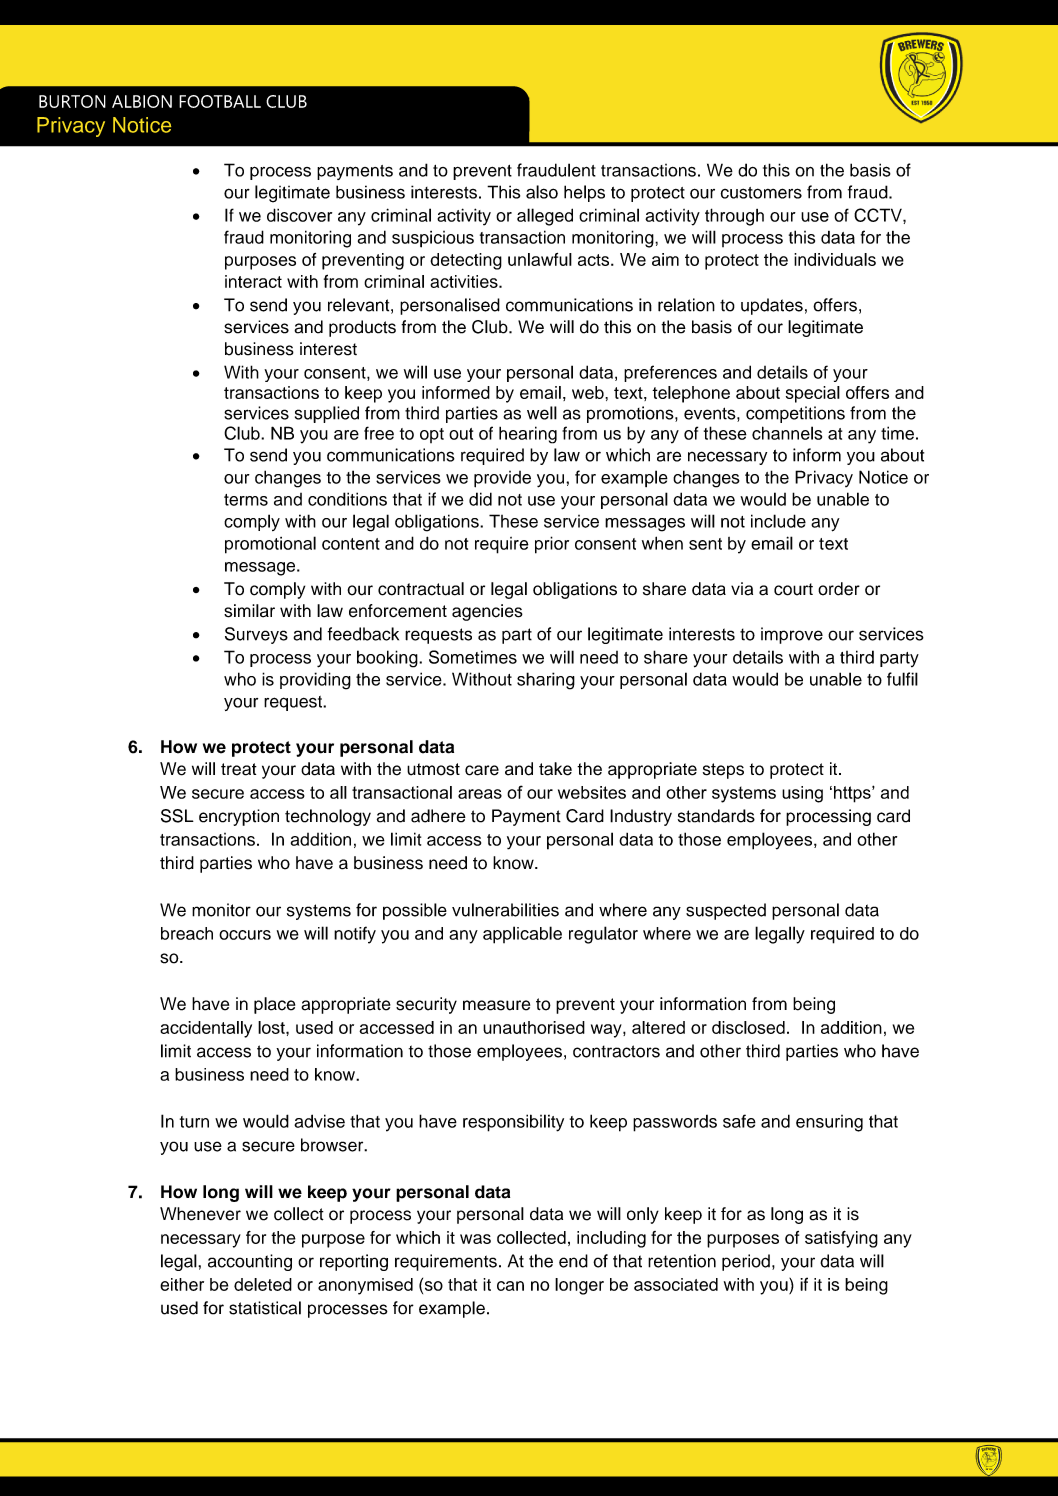 The image size is (1058, 1496). I want to click on ALBION, so click(142, 101).
